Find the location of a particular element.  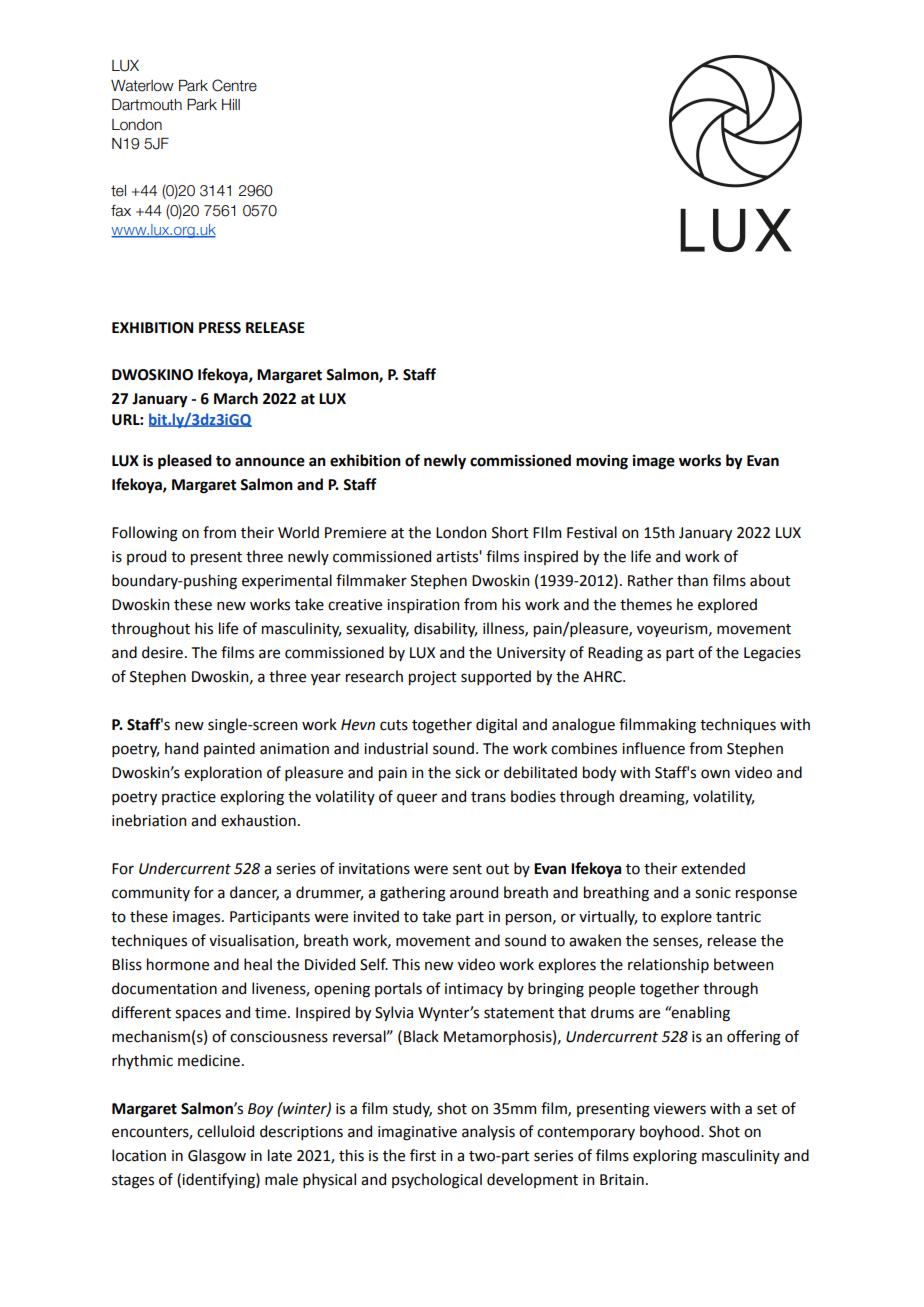

Short is located at coordinates (510, 532).
